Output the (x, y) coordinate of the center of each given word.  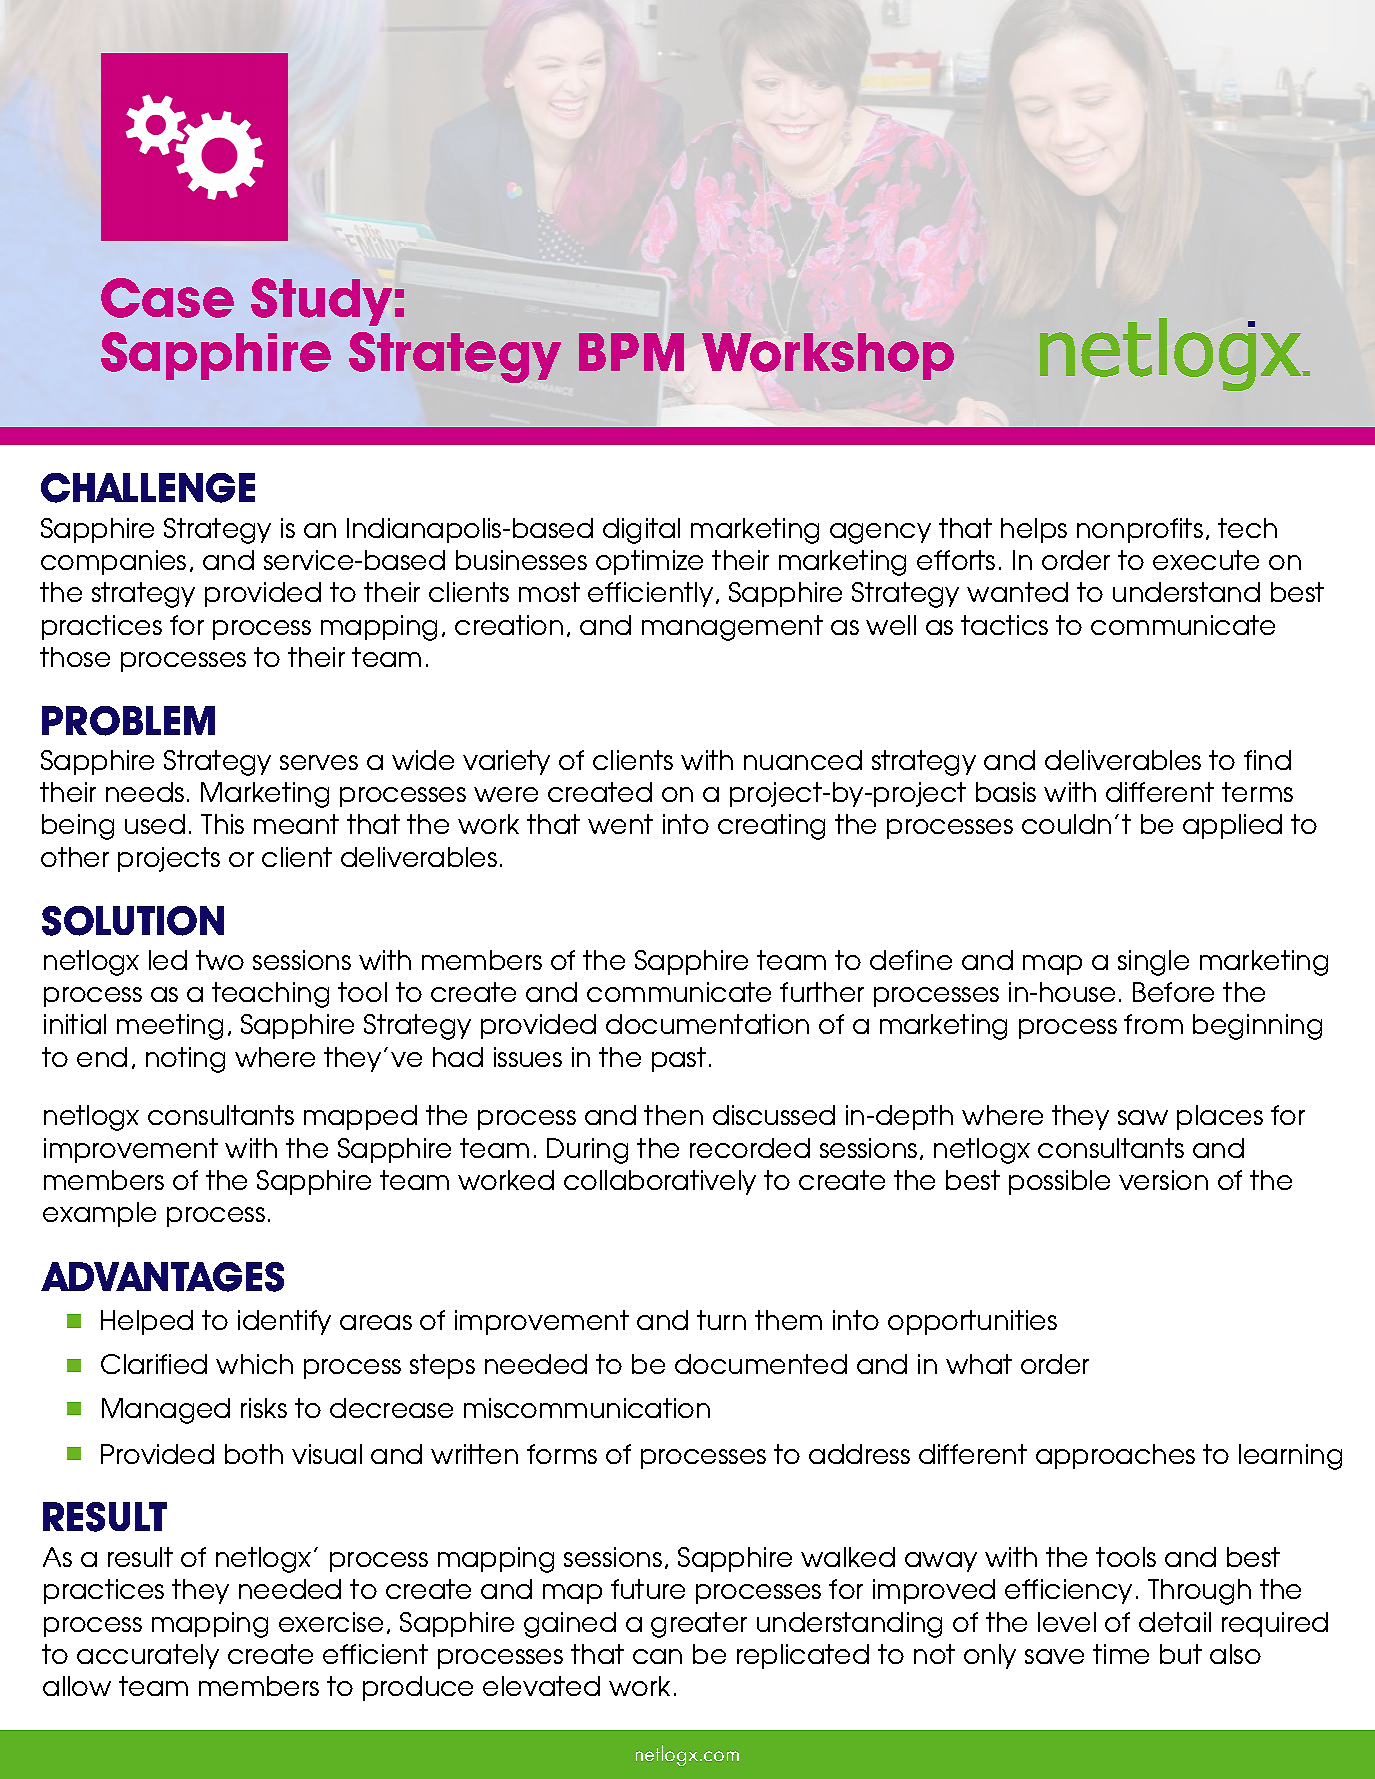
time (1121, 1654)
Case (167, 298)
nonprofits (1140, 530)
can (657, 1656)
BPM (631, 352)
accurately (148, 1656)
